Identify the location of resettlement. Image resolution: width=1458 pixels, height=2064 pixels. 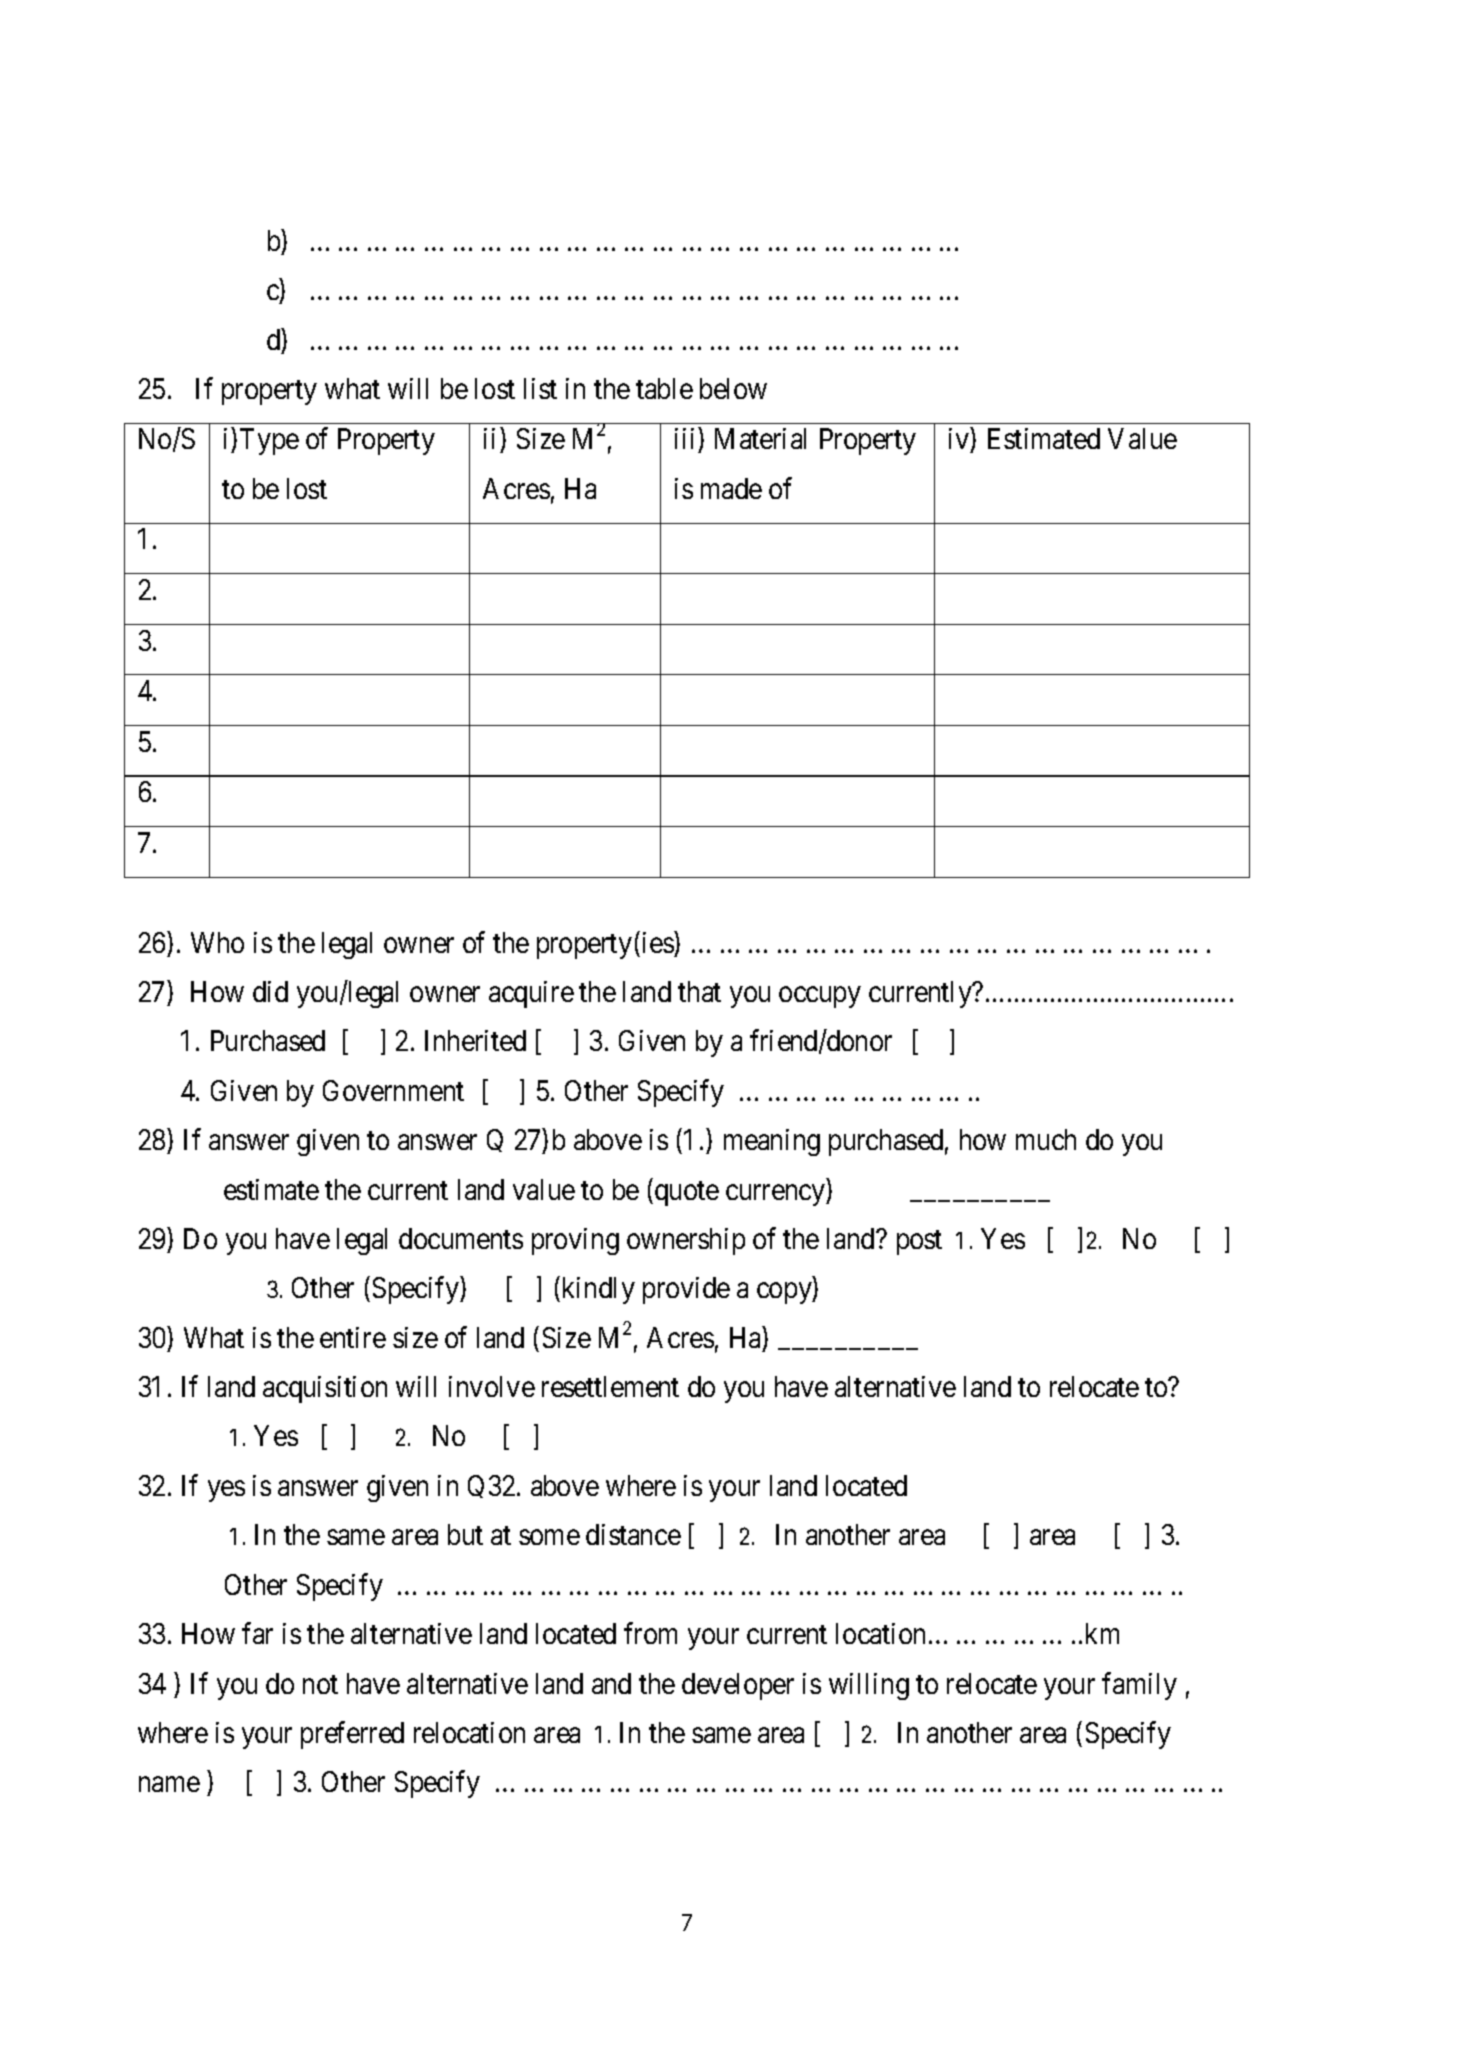
(610, 1386).
